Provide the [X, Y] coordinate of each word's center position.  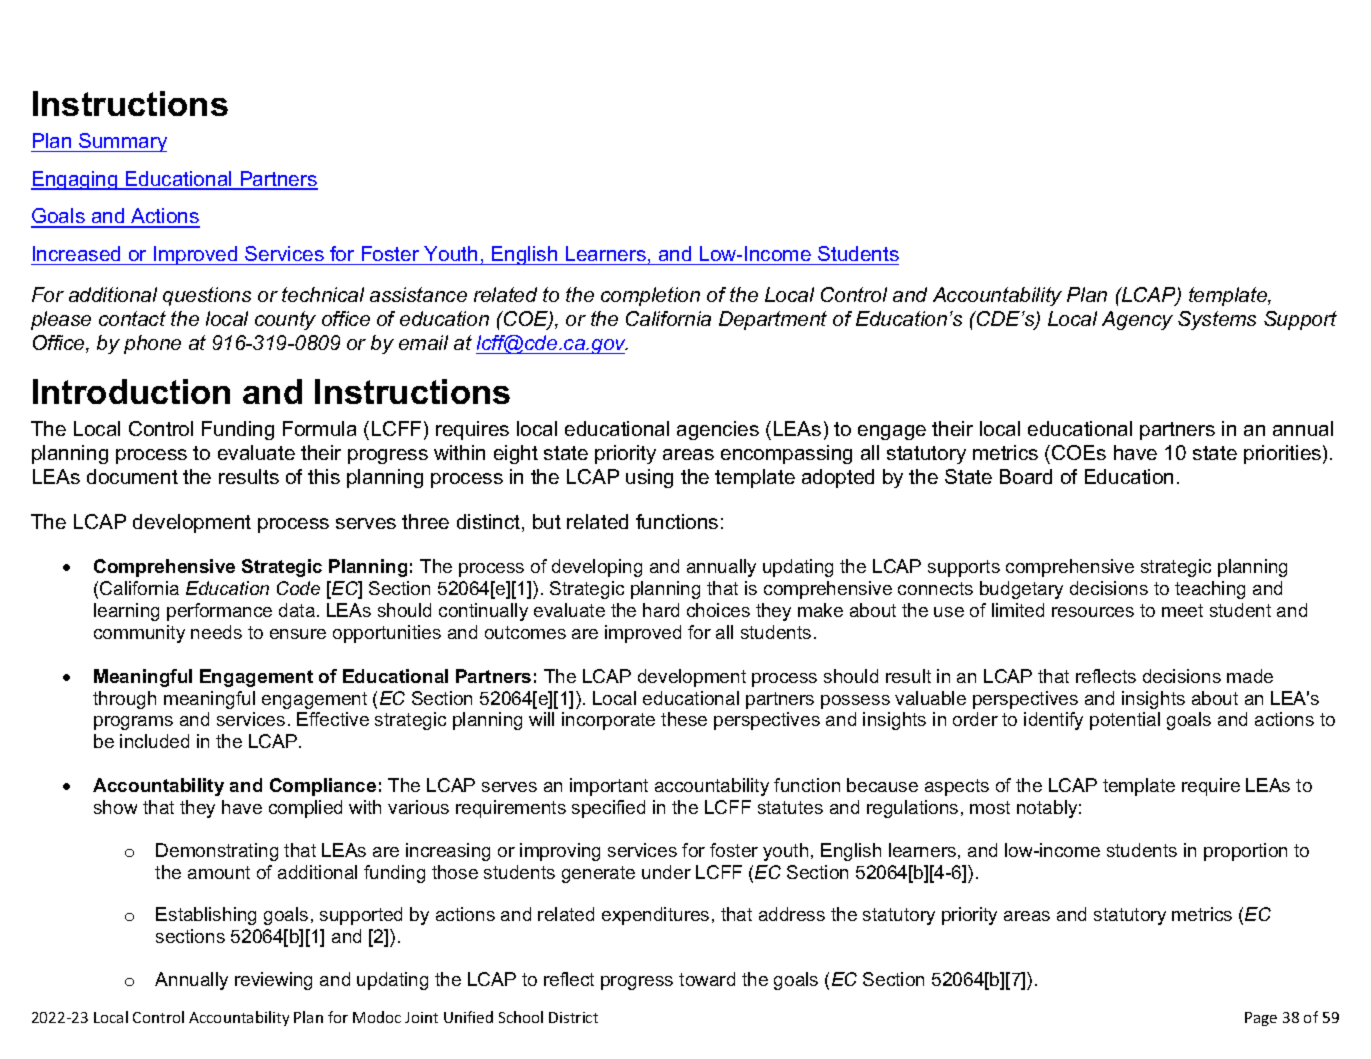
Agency [1137, 320]
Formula [319, 428]
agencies [718, 430]
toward [707, 979]
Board [1026, 476]
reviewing [273, 981]
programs [133, 723]
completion [650, 296]
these [684, 719]
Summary [122, 142]
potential [1125, 721]
